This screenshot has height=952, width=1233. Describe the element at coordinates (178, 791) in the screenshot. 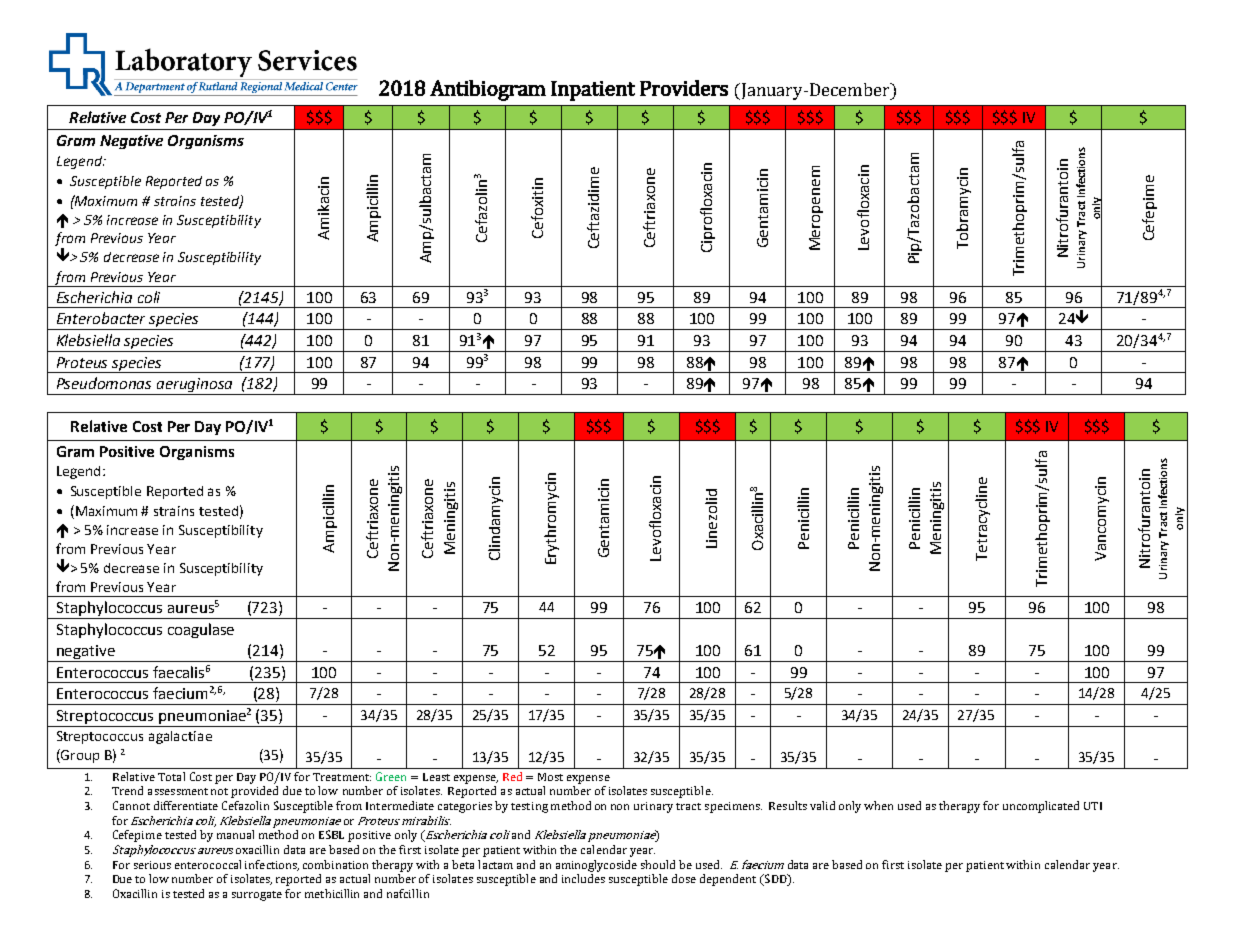

I see `assessment` at that location.
